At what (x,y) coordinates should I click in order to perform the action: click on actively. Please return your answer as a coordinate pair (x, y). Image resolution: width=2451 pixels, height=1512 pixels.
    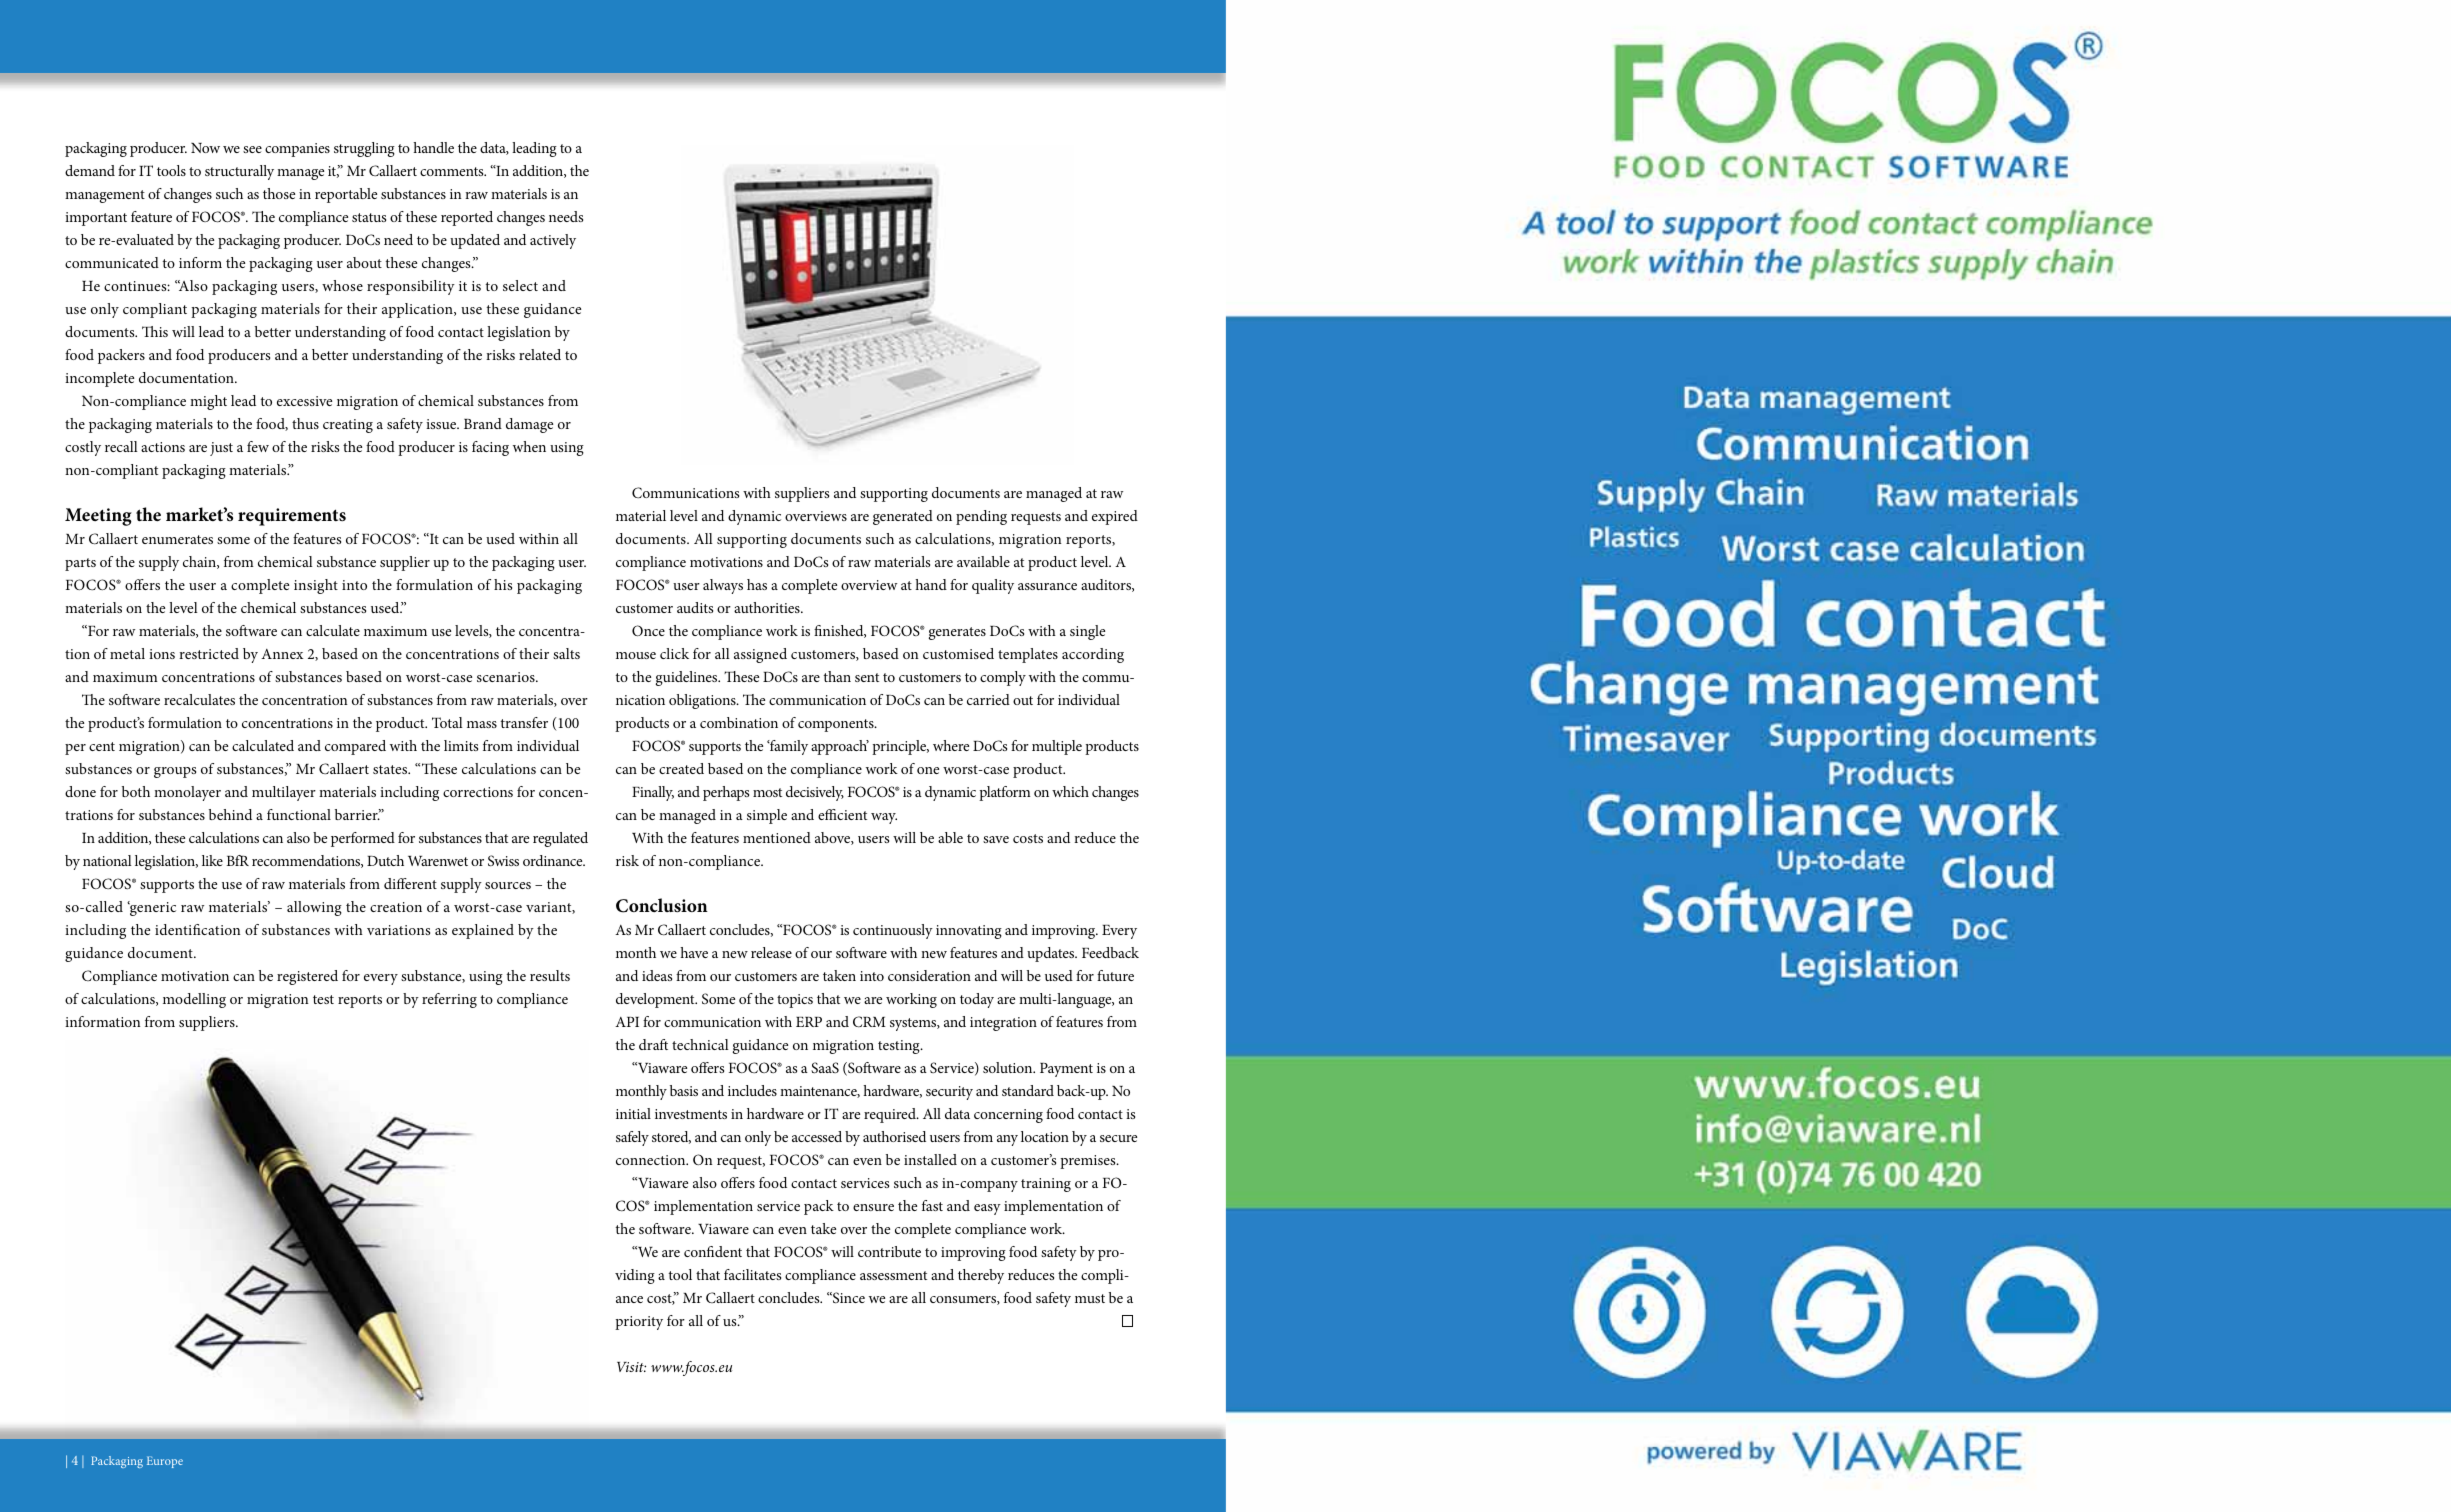
    Looking at the image, I should click on (553, 241).
